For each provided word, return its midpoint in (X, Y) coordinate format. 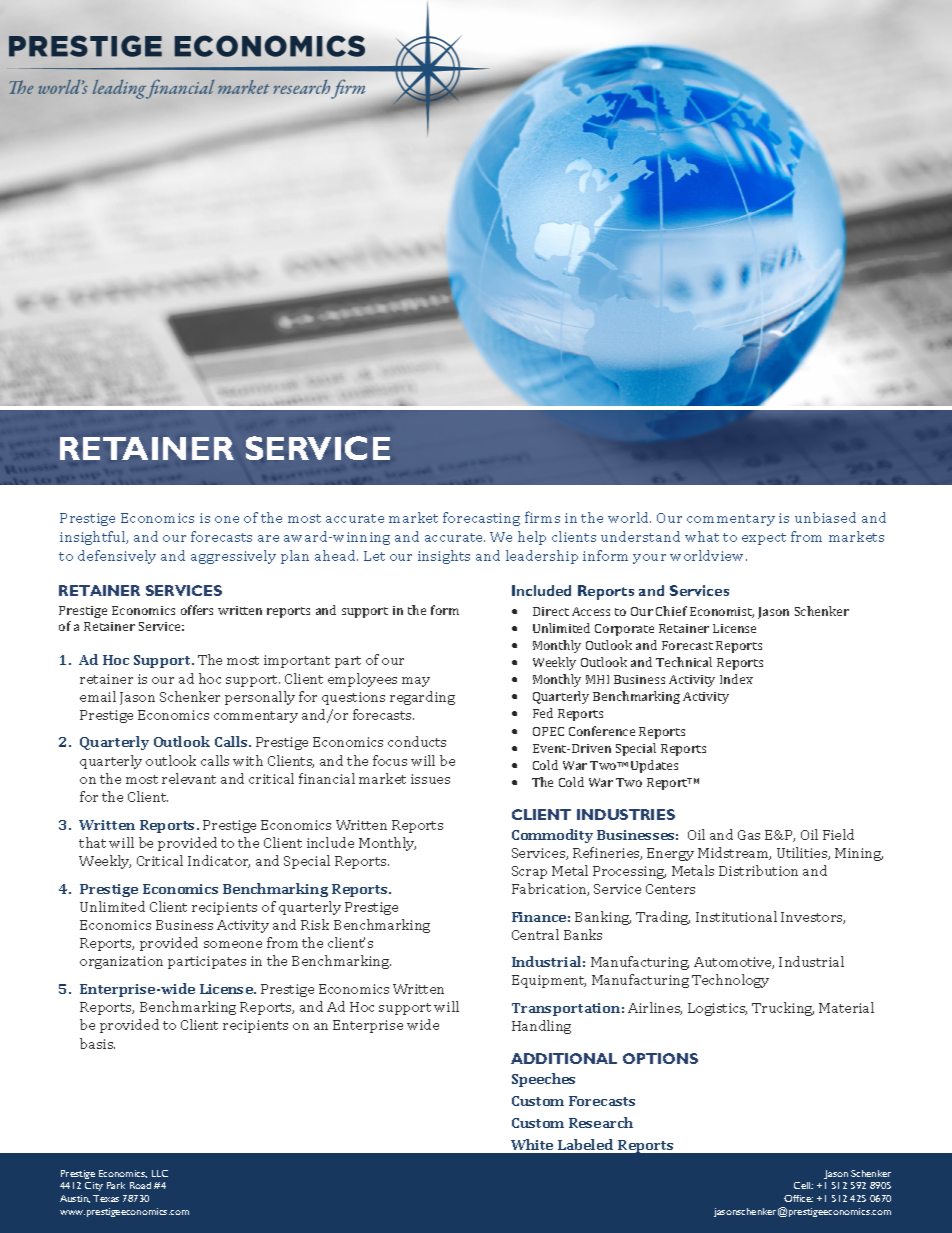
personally (260, 698)
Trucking (783, 1009)
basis (97, 1043)
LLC (160, 1173)
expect (764, 539)
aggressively (233, 557)
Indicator (219, 861)
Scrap (529, 872)
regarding (422, 698)
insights (444, 557)
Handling (541, 1027)
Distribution (758, 870)
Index (736, 679)
